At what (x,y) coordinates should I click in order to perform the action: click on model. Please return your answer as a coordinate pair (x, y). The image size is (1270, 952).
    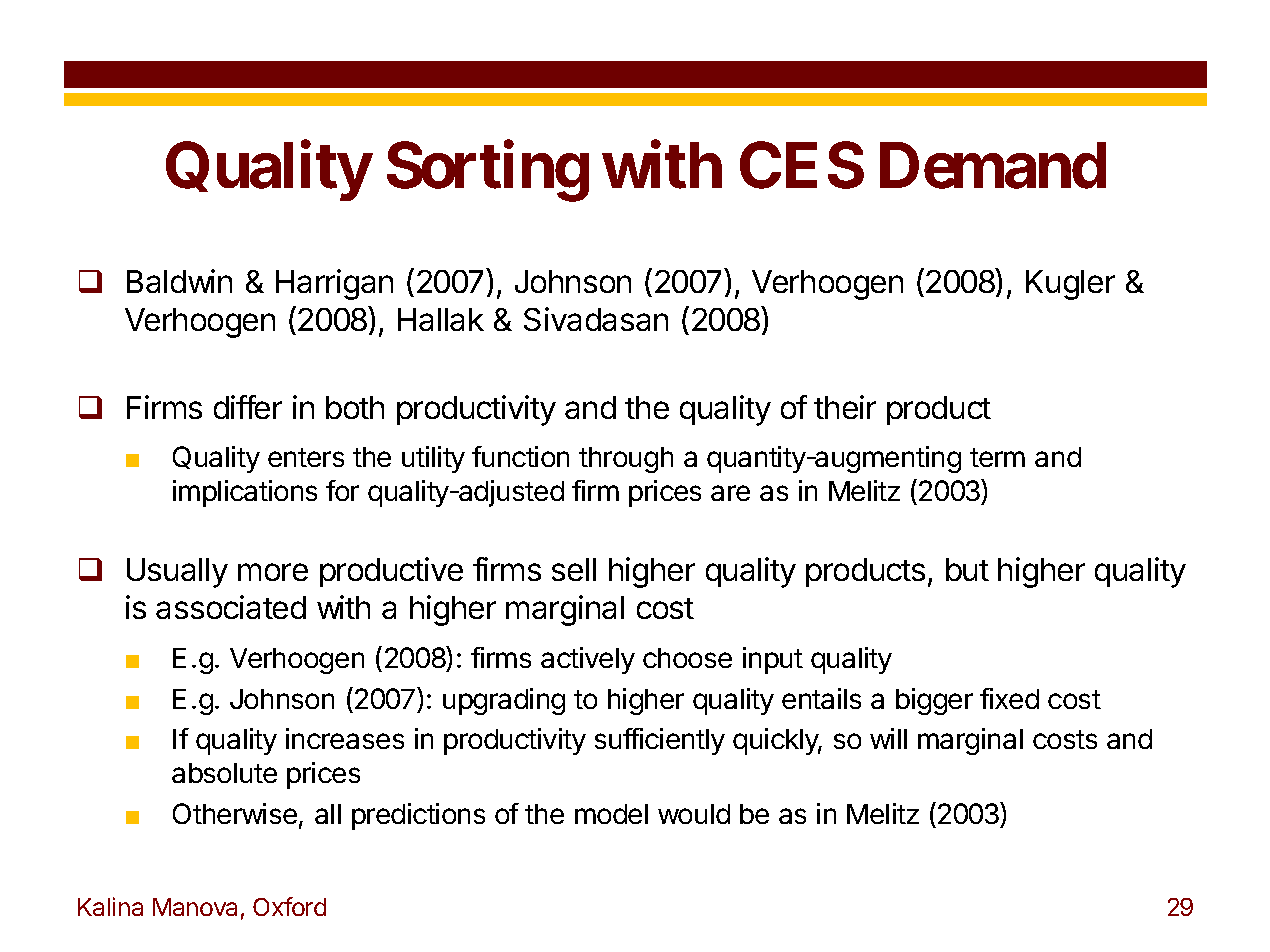
    Looking at the image, I should click on (611, 814).
